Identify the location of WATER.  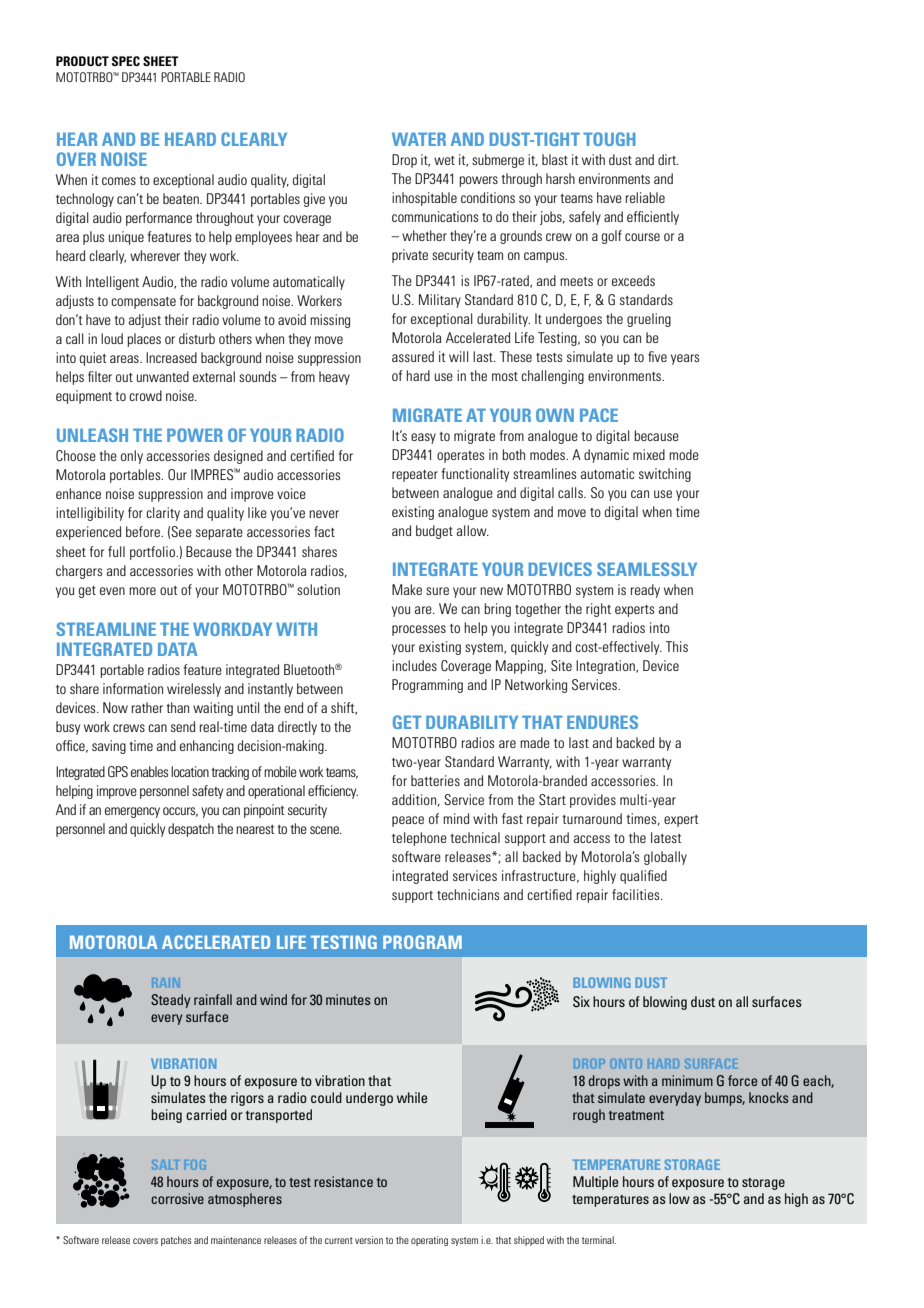
(419, 139).
